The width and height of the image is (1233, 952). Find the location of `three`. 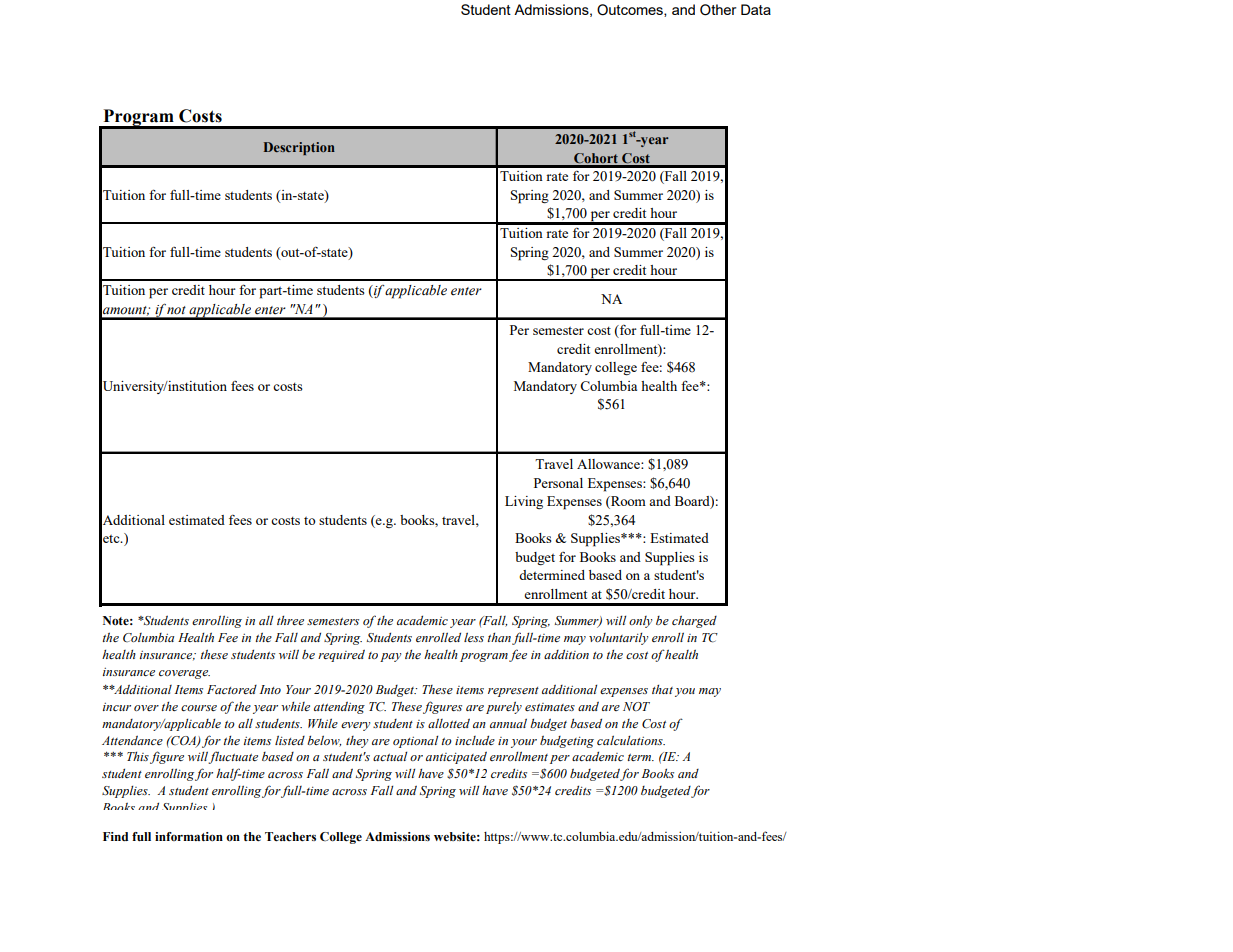

three is located at coordinates (290, 620).
